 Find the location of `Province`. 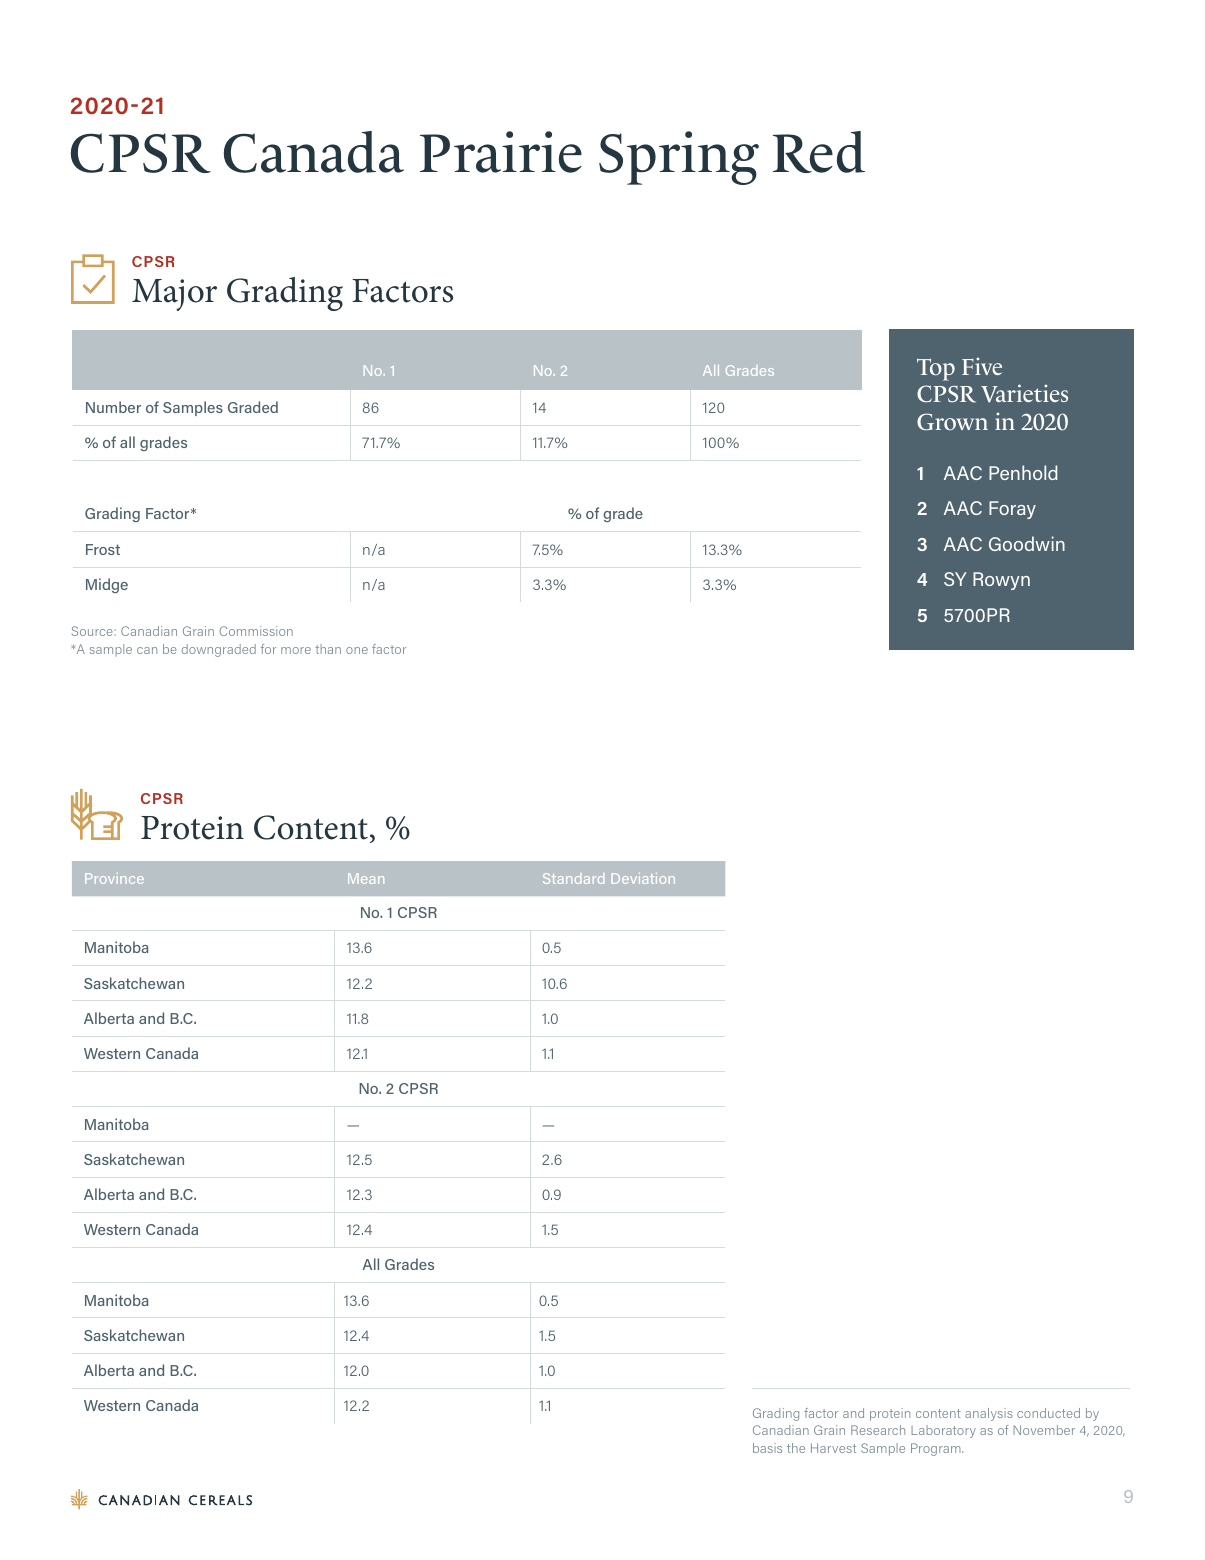

Province is located at coordinates (114, 878).
